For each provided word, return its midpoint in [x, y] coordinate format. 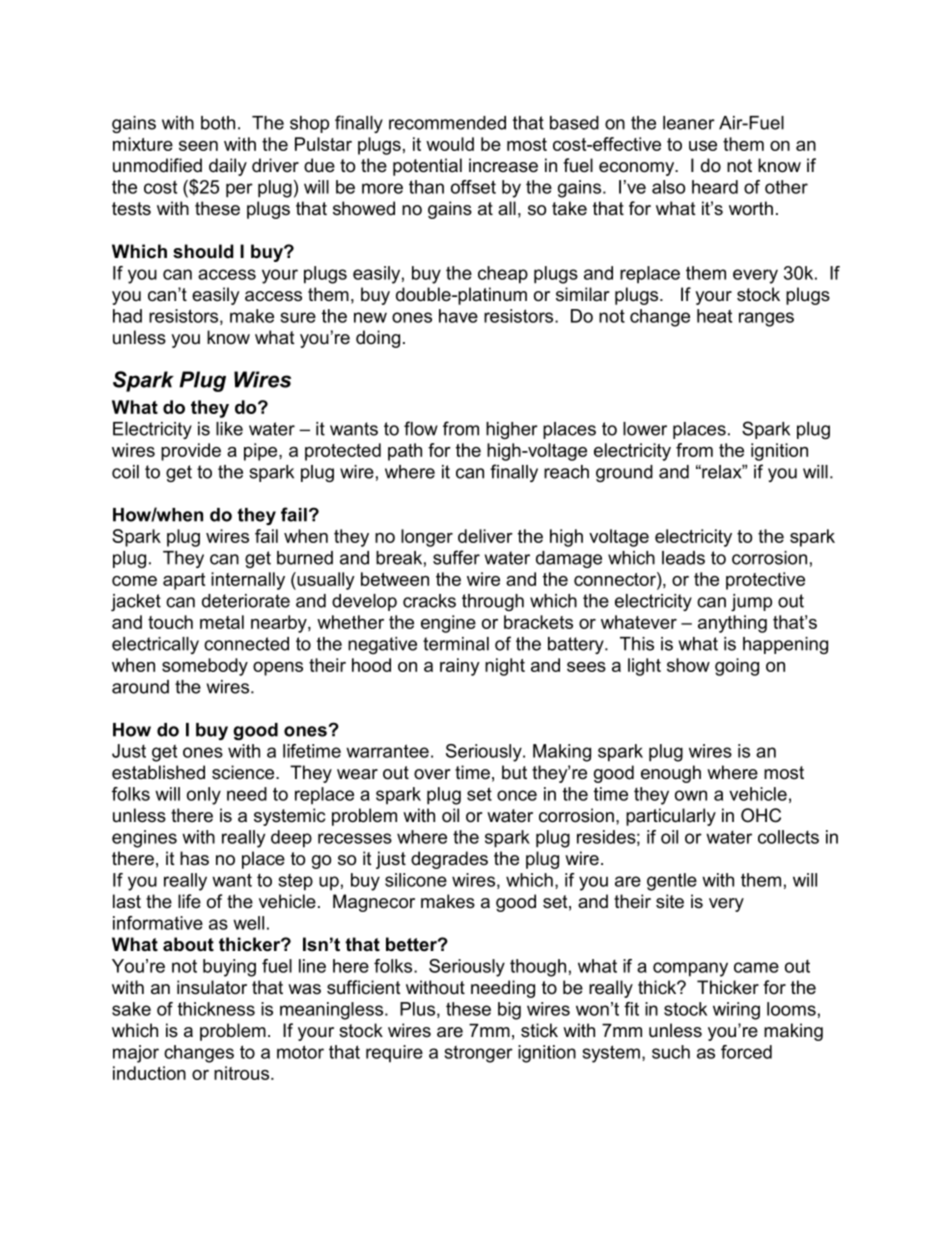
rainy [460, 667]
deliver [485, 536]
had [127, 316]
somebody [205, 667]
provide [191, 452]
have [458, 316]
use [703, 146]
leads [683, 558]
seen [198, 146]
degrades [449, 860]
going [737, 667]
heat [714, 316]
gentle [672, 882]
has [194, 858]
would [450, 144]
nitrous [243, 1073]
